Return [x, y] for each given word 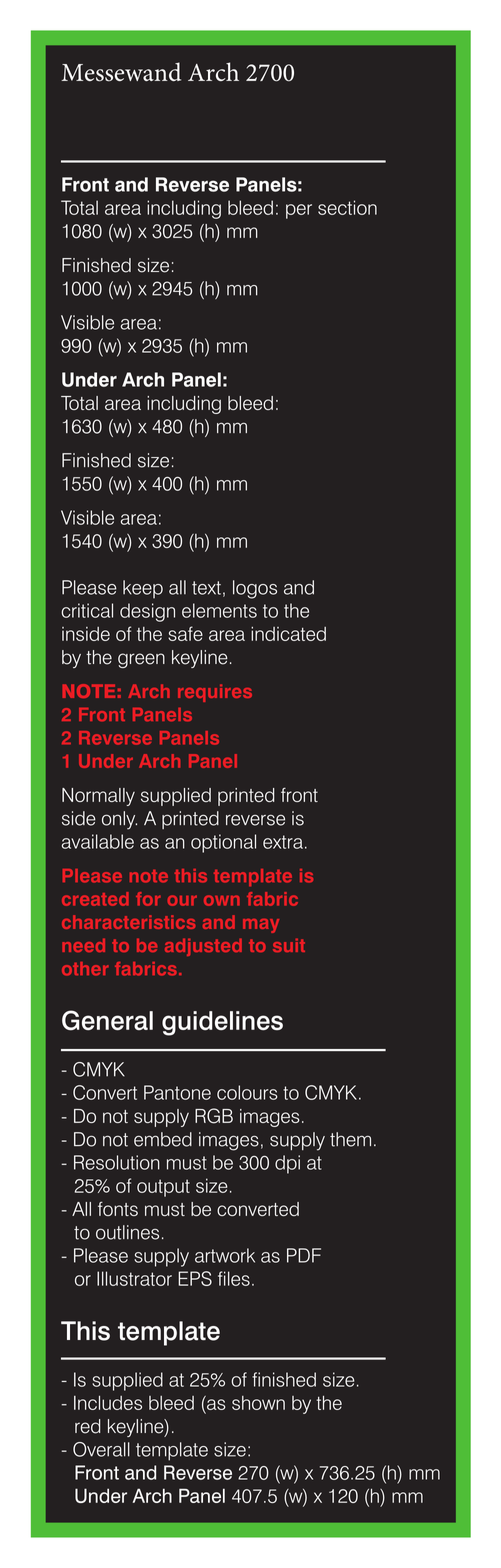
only [119, 820]
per [299, 211]
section [347, 207]
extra [283, 842]
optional [223, 843]
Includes [108, 1403]
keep [143, 589]
